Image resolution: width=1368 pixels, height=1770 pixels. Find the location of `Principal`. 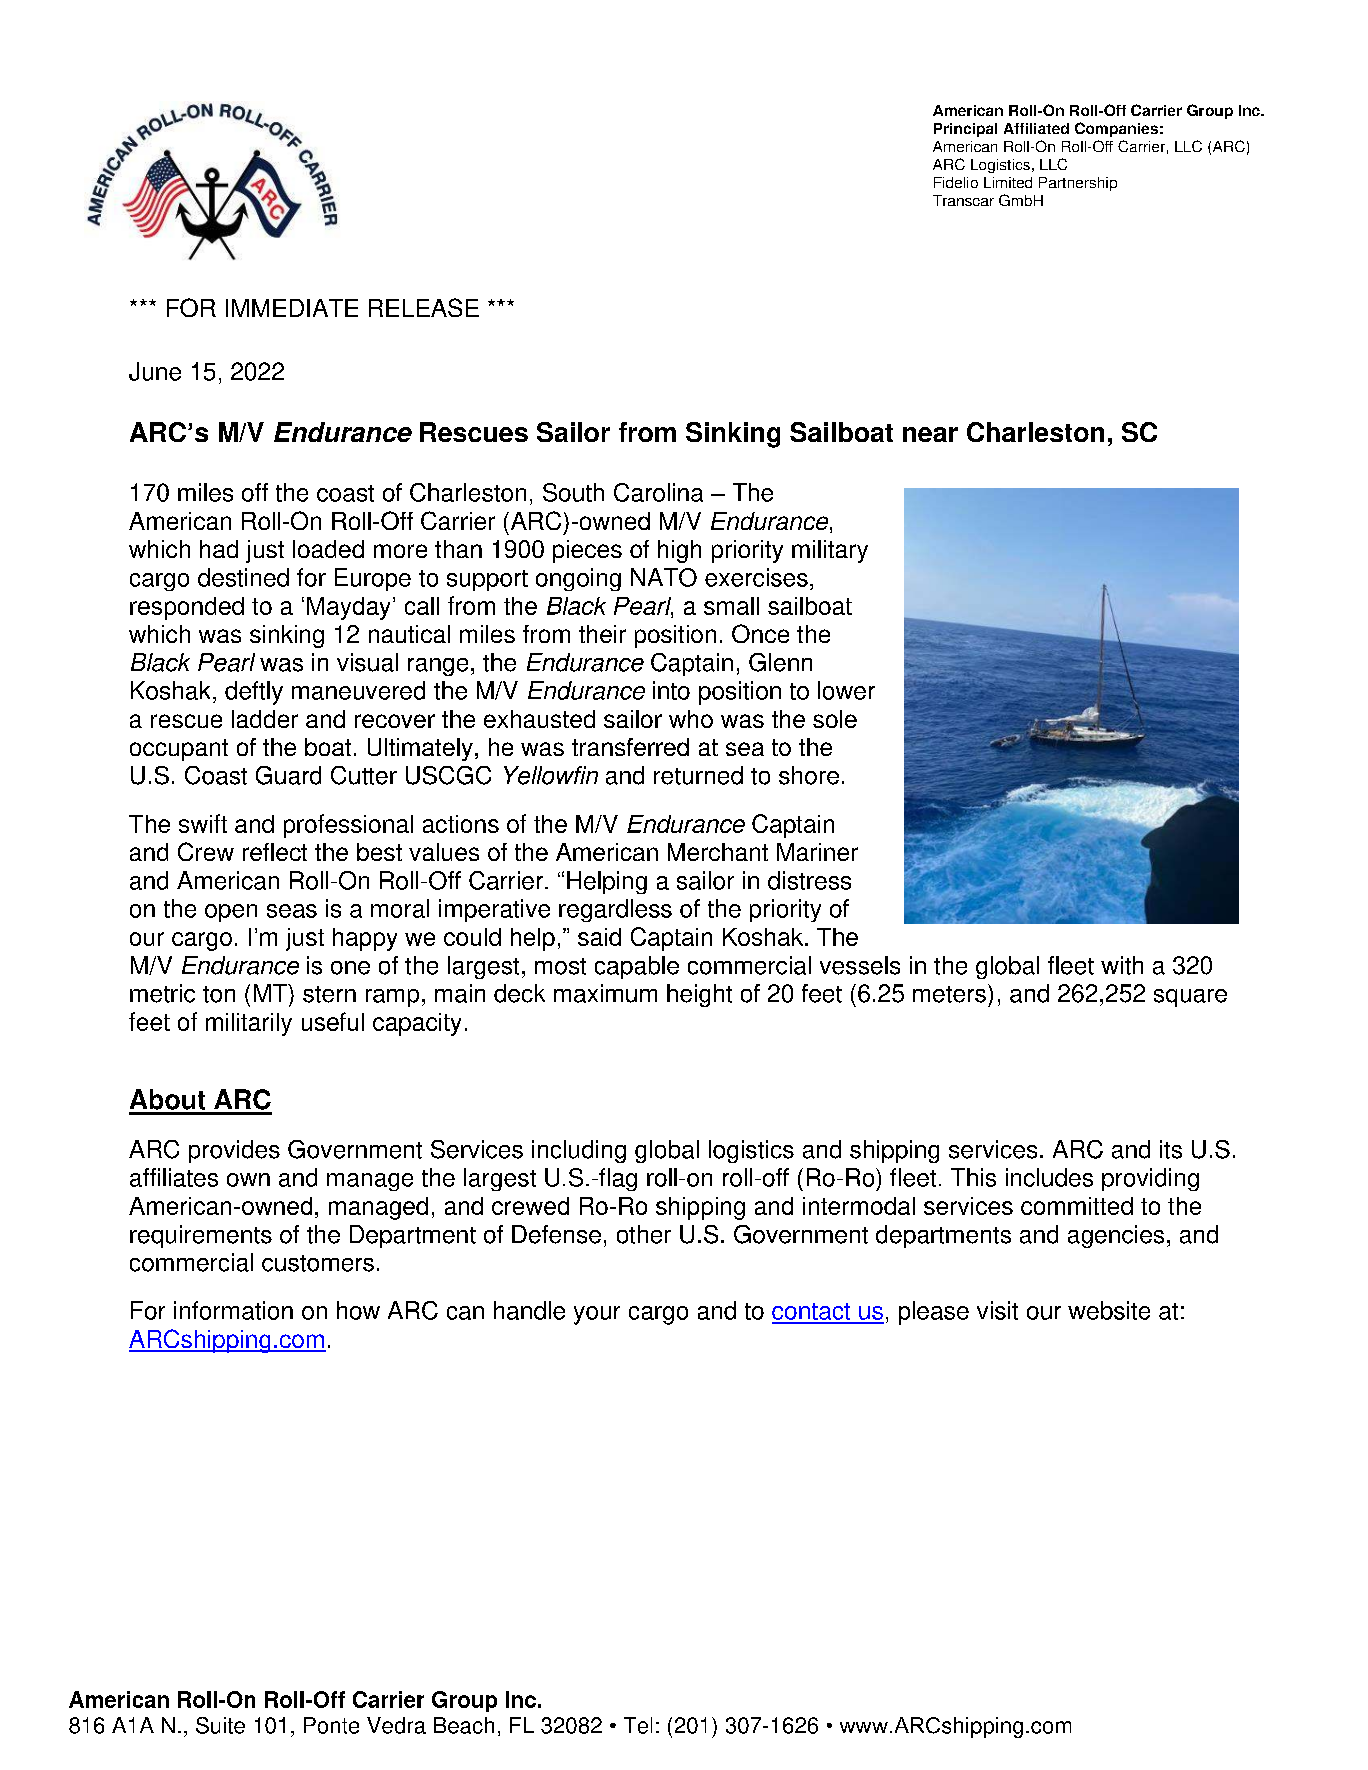

Principal is located at coordinates (965, 130).
